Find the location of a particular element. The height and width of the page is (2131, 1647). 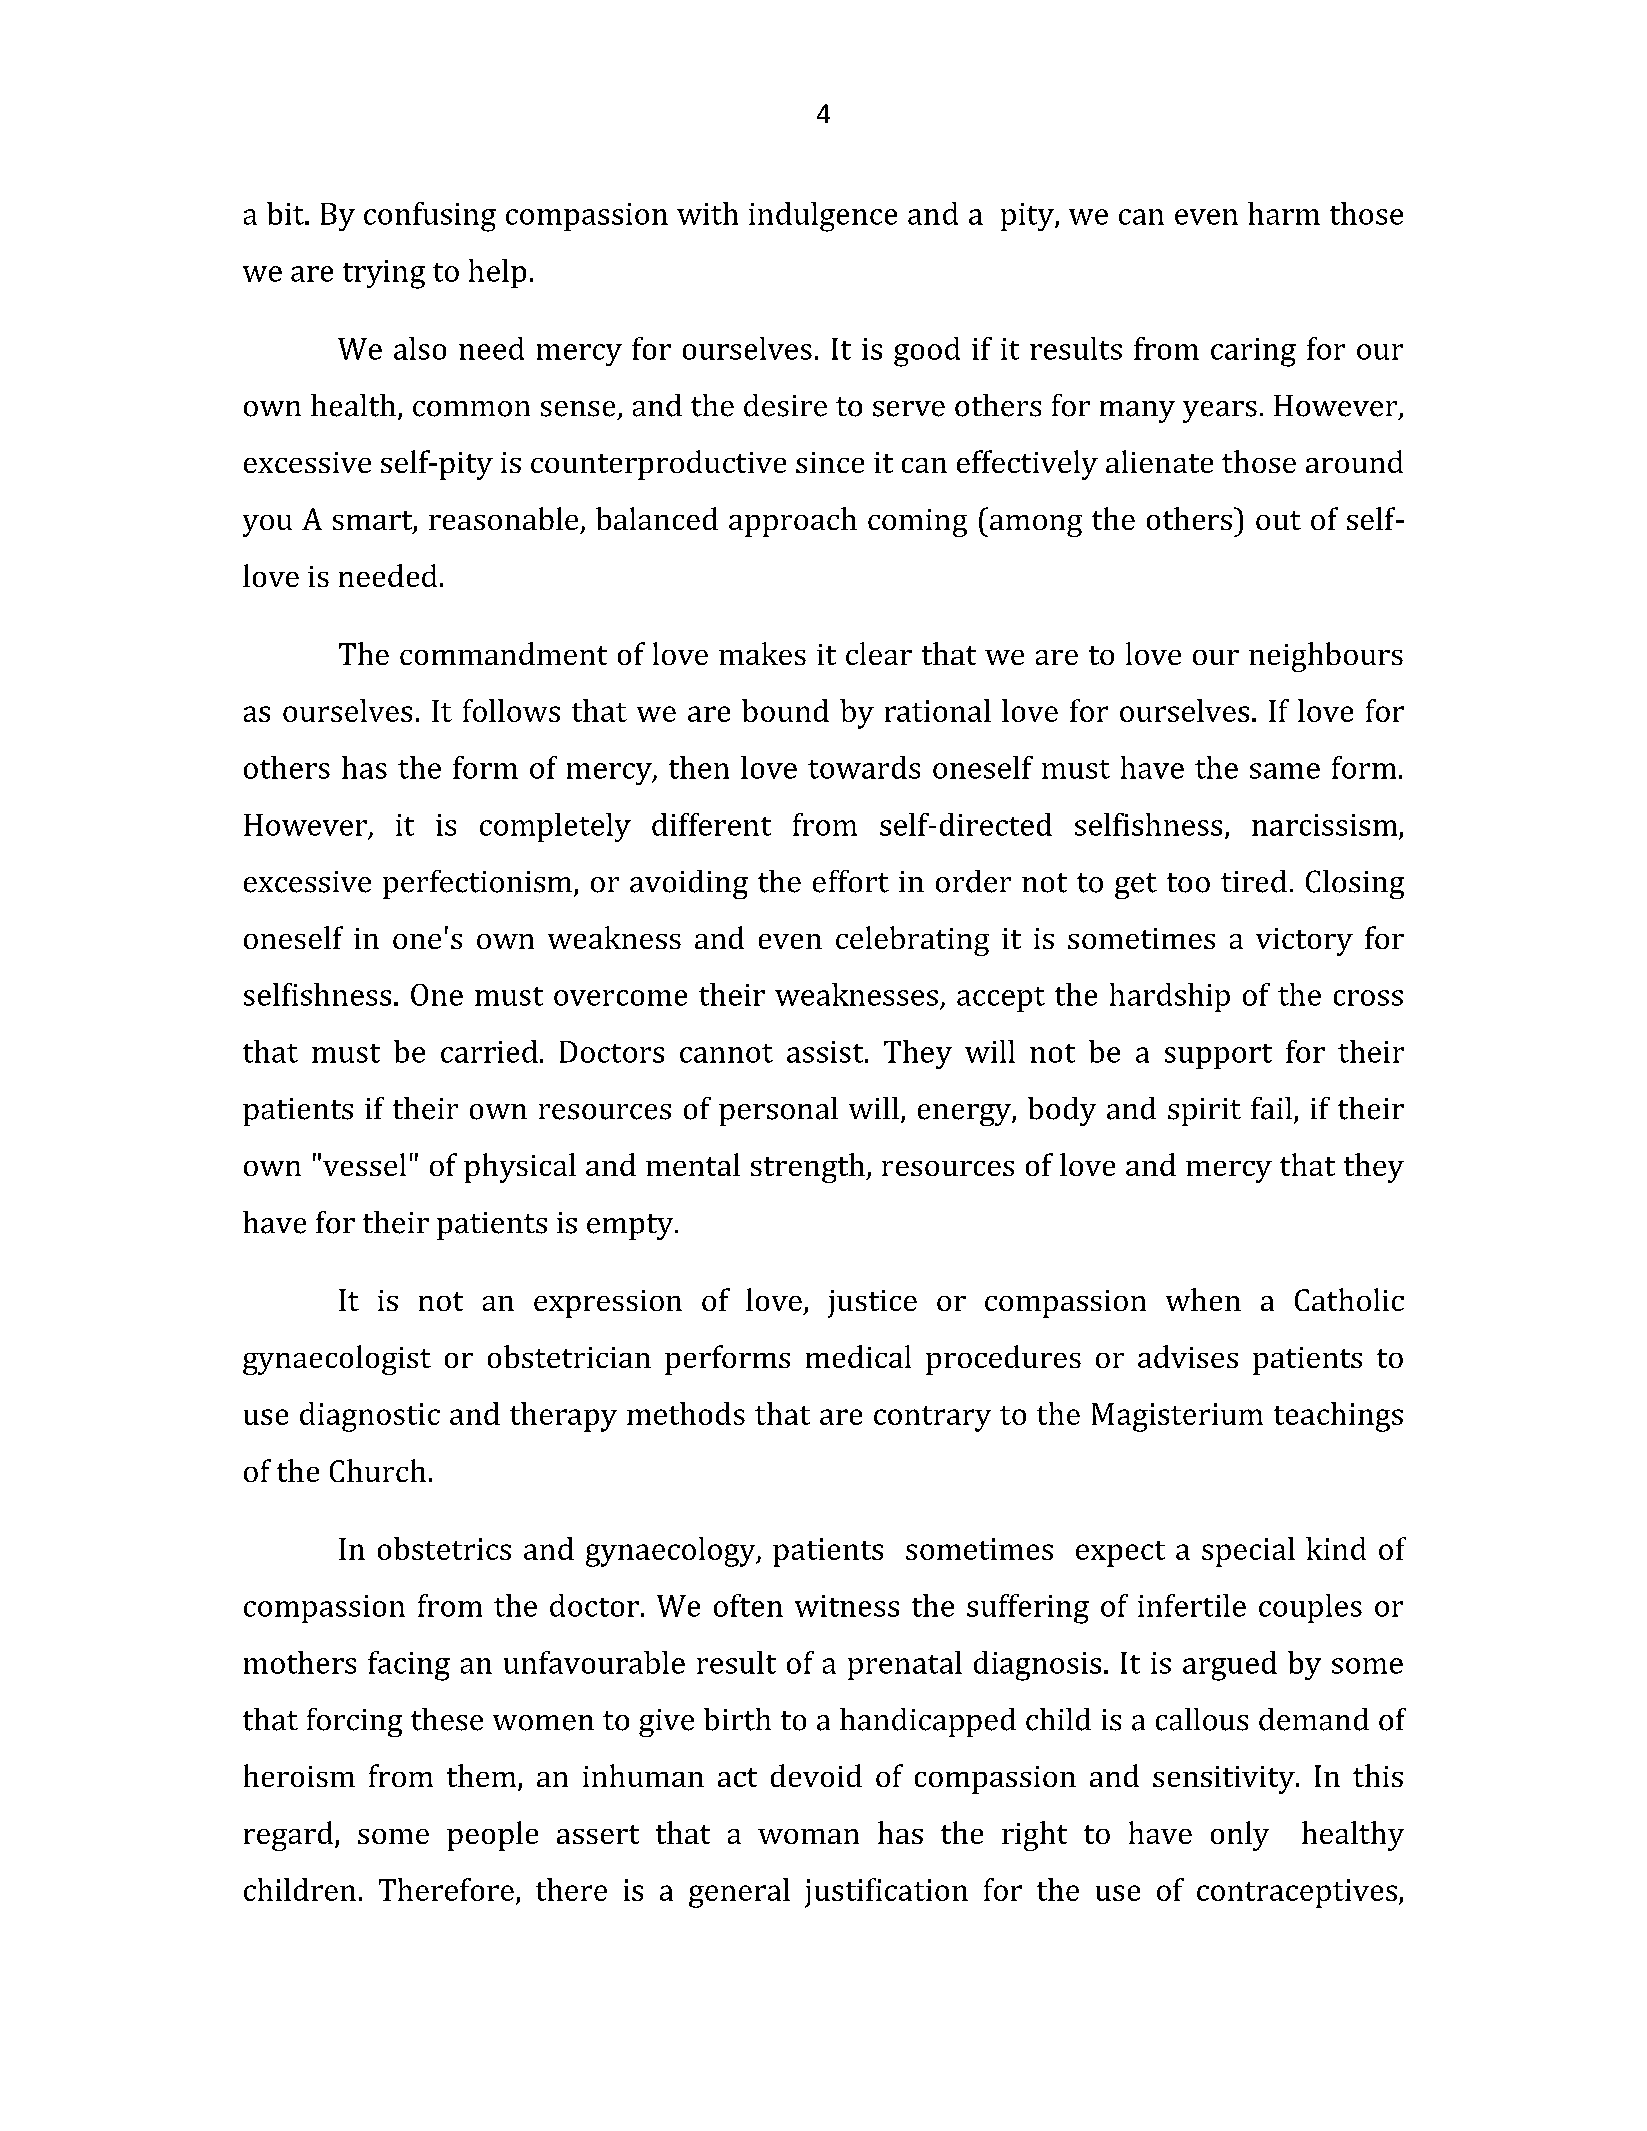

only is located at coordinates (1240, 1836).
